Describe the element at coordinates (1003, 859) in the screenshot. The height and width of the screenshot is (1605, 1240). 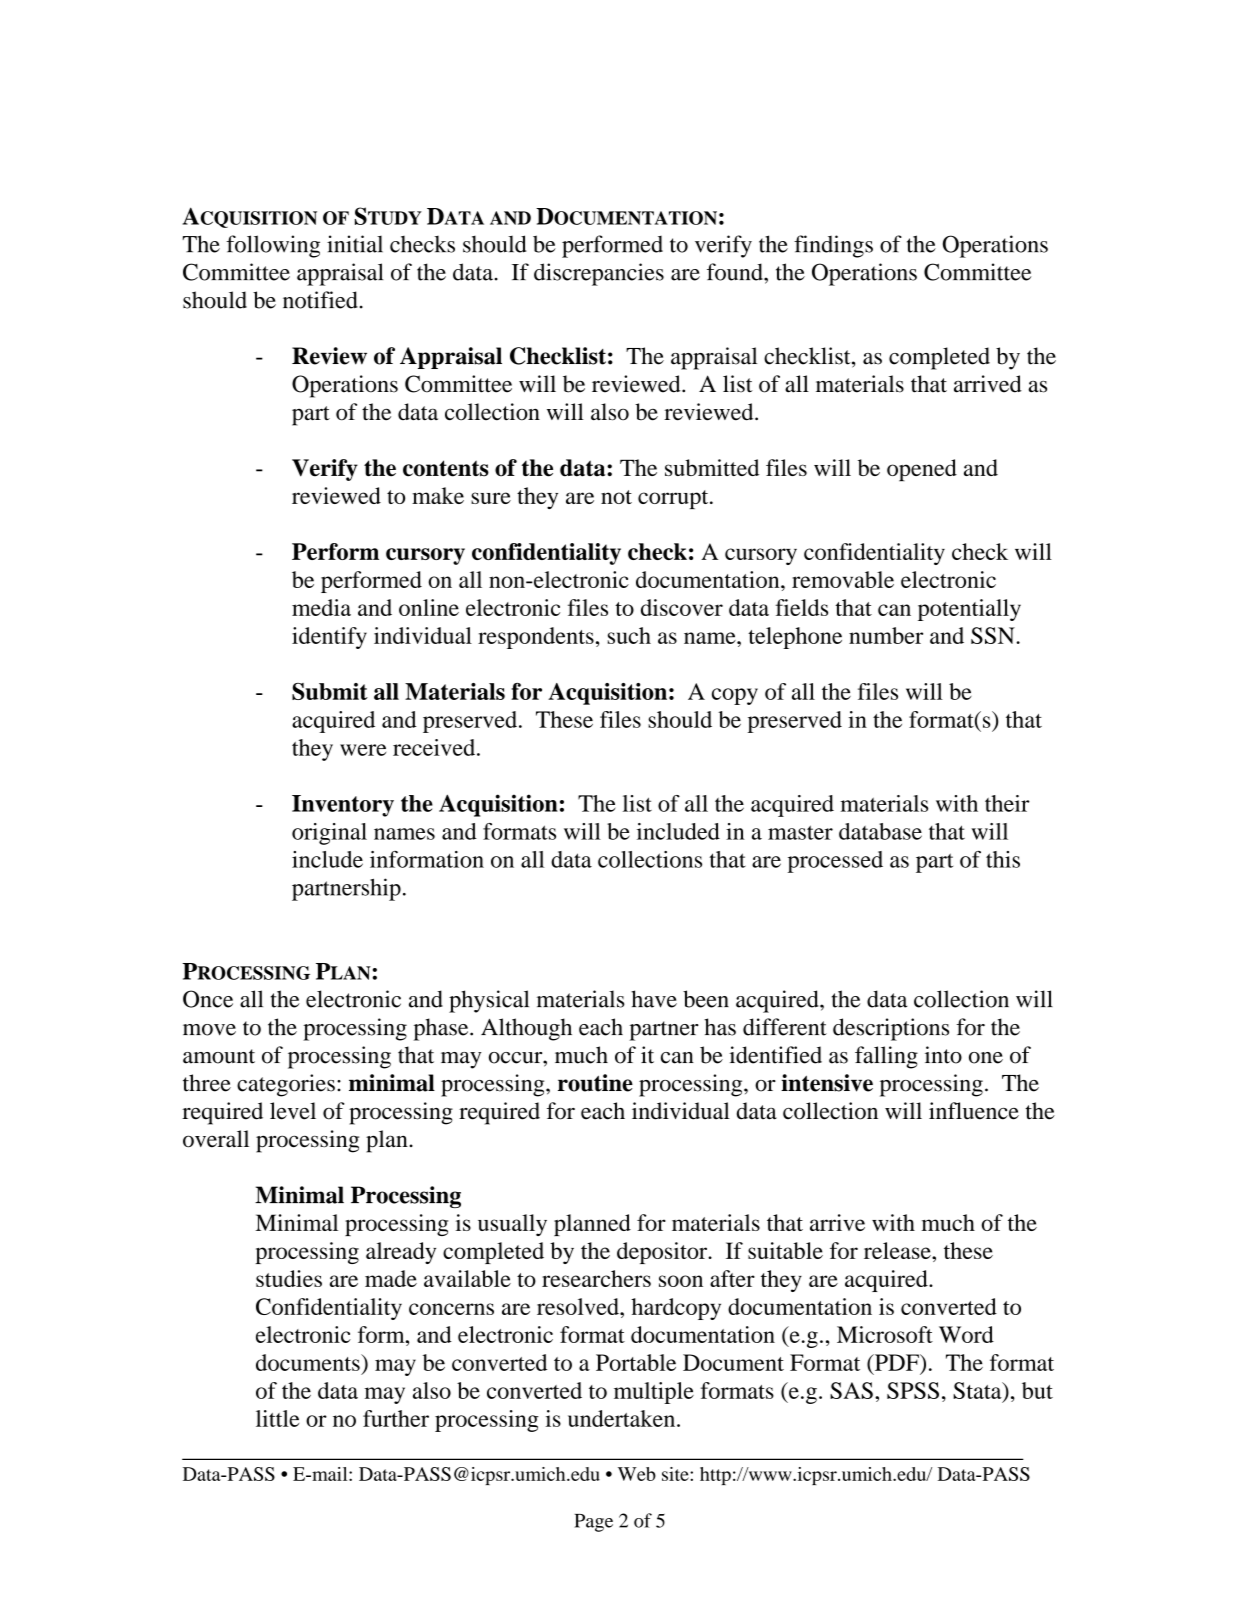
I see `this` at that location.
